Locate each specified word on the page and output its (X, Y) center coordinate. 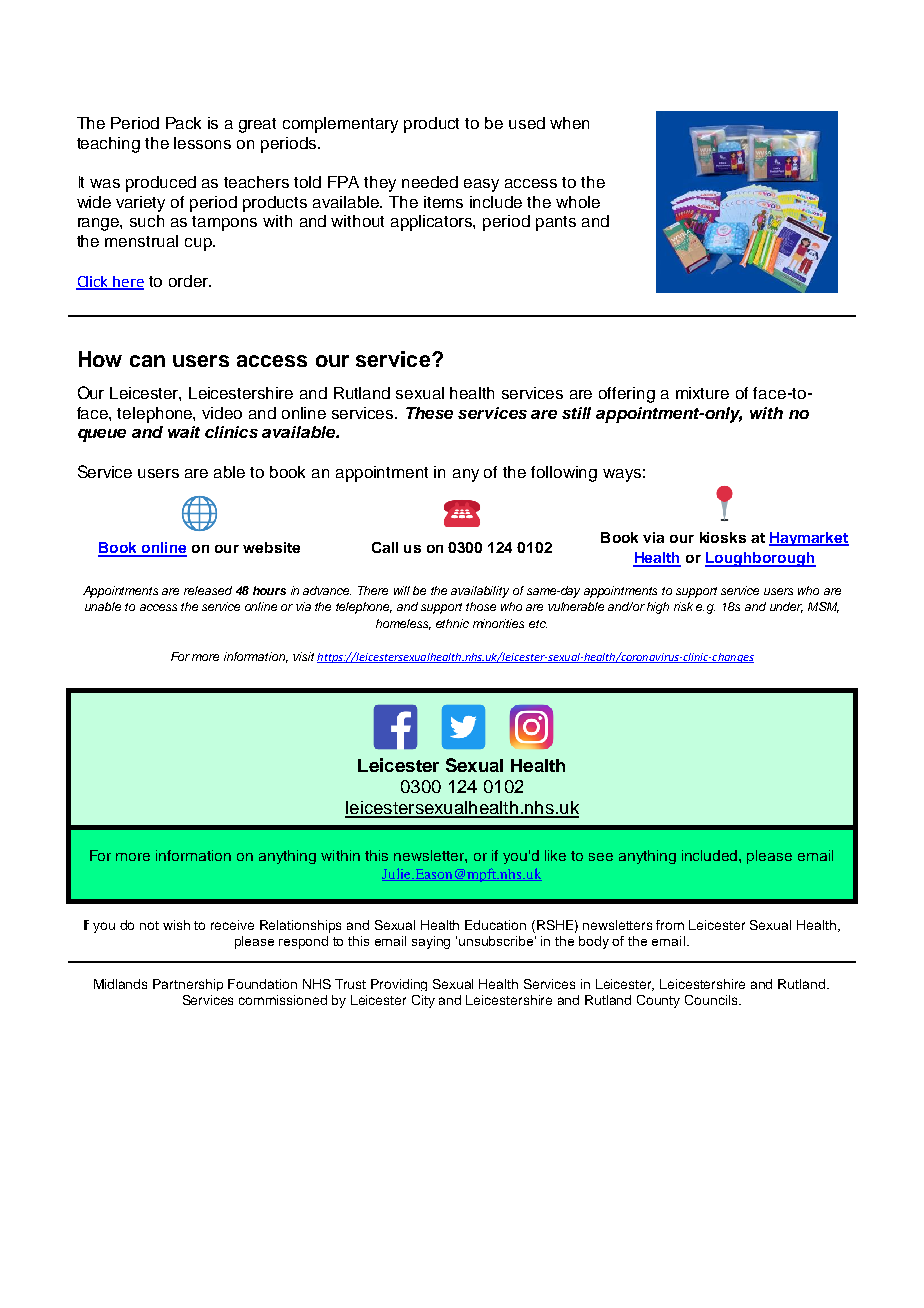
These (429, 413)
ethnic (452, 623)
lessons (202, 143)
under (786, 607)
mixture (702, 393)
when (569, 123)
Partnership (188, 985)
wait (184, 432)
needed (430, 182)
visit (303, 656)
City (423, 1001)
